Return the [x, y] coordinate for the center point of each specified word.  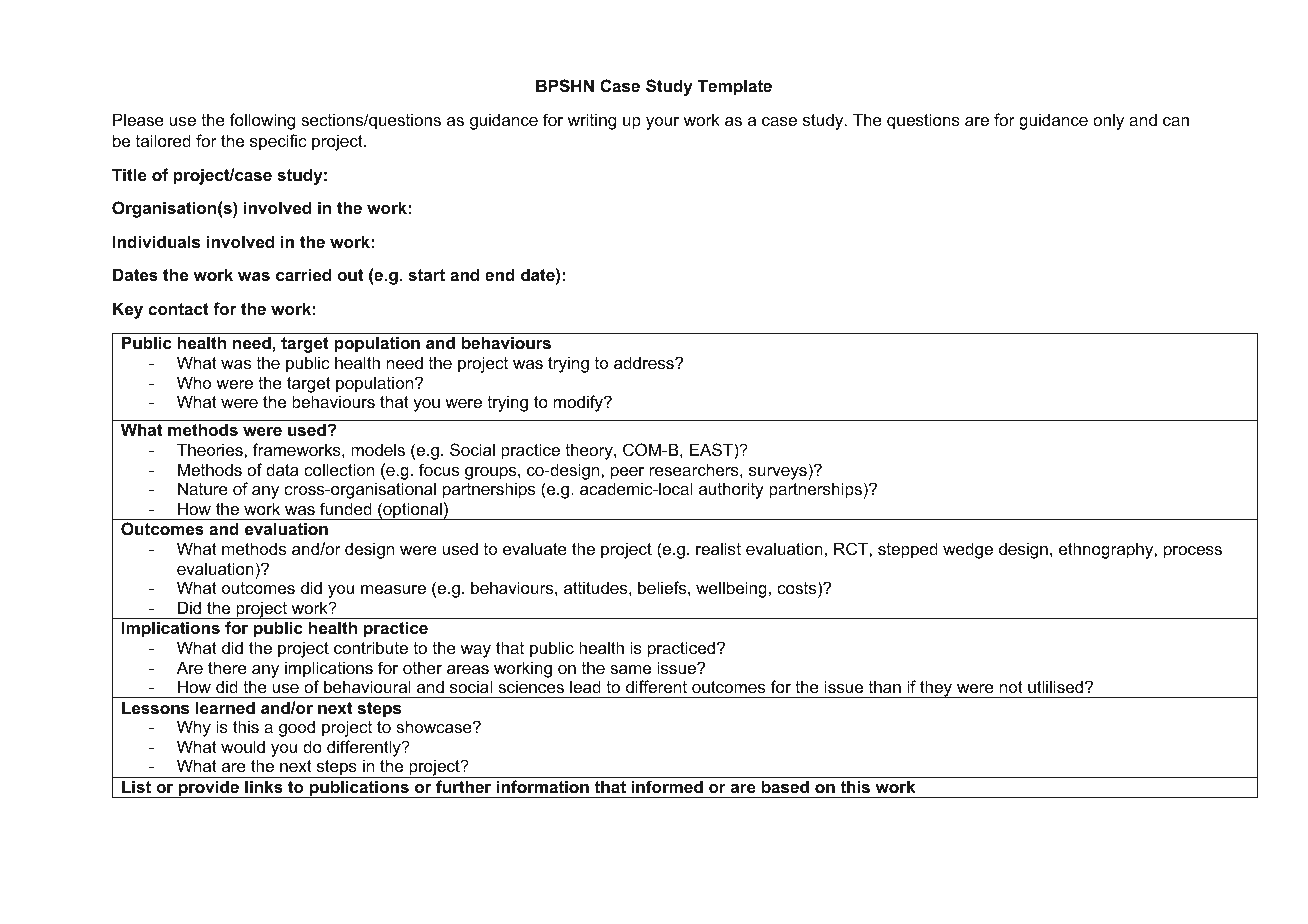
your [662, 123]
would [243, 746]
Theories [211, 449]
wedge [968, 550]
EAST [712, 449]
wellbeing [731, 589]
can [1176, 121]
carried [303, 274]
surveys [778, 473]
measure [393, 589]
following [262, 121]
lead [585, 686]
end [500, 274]
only [1108, 121]
